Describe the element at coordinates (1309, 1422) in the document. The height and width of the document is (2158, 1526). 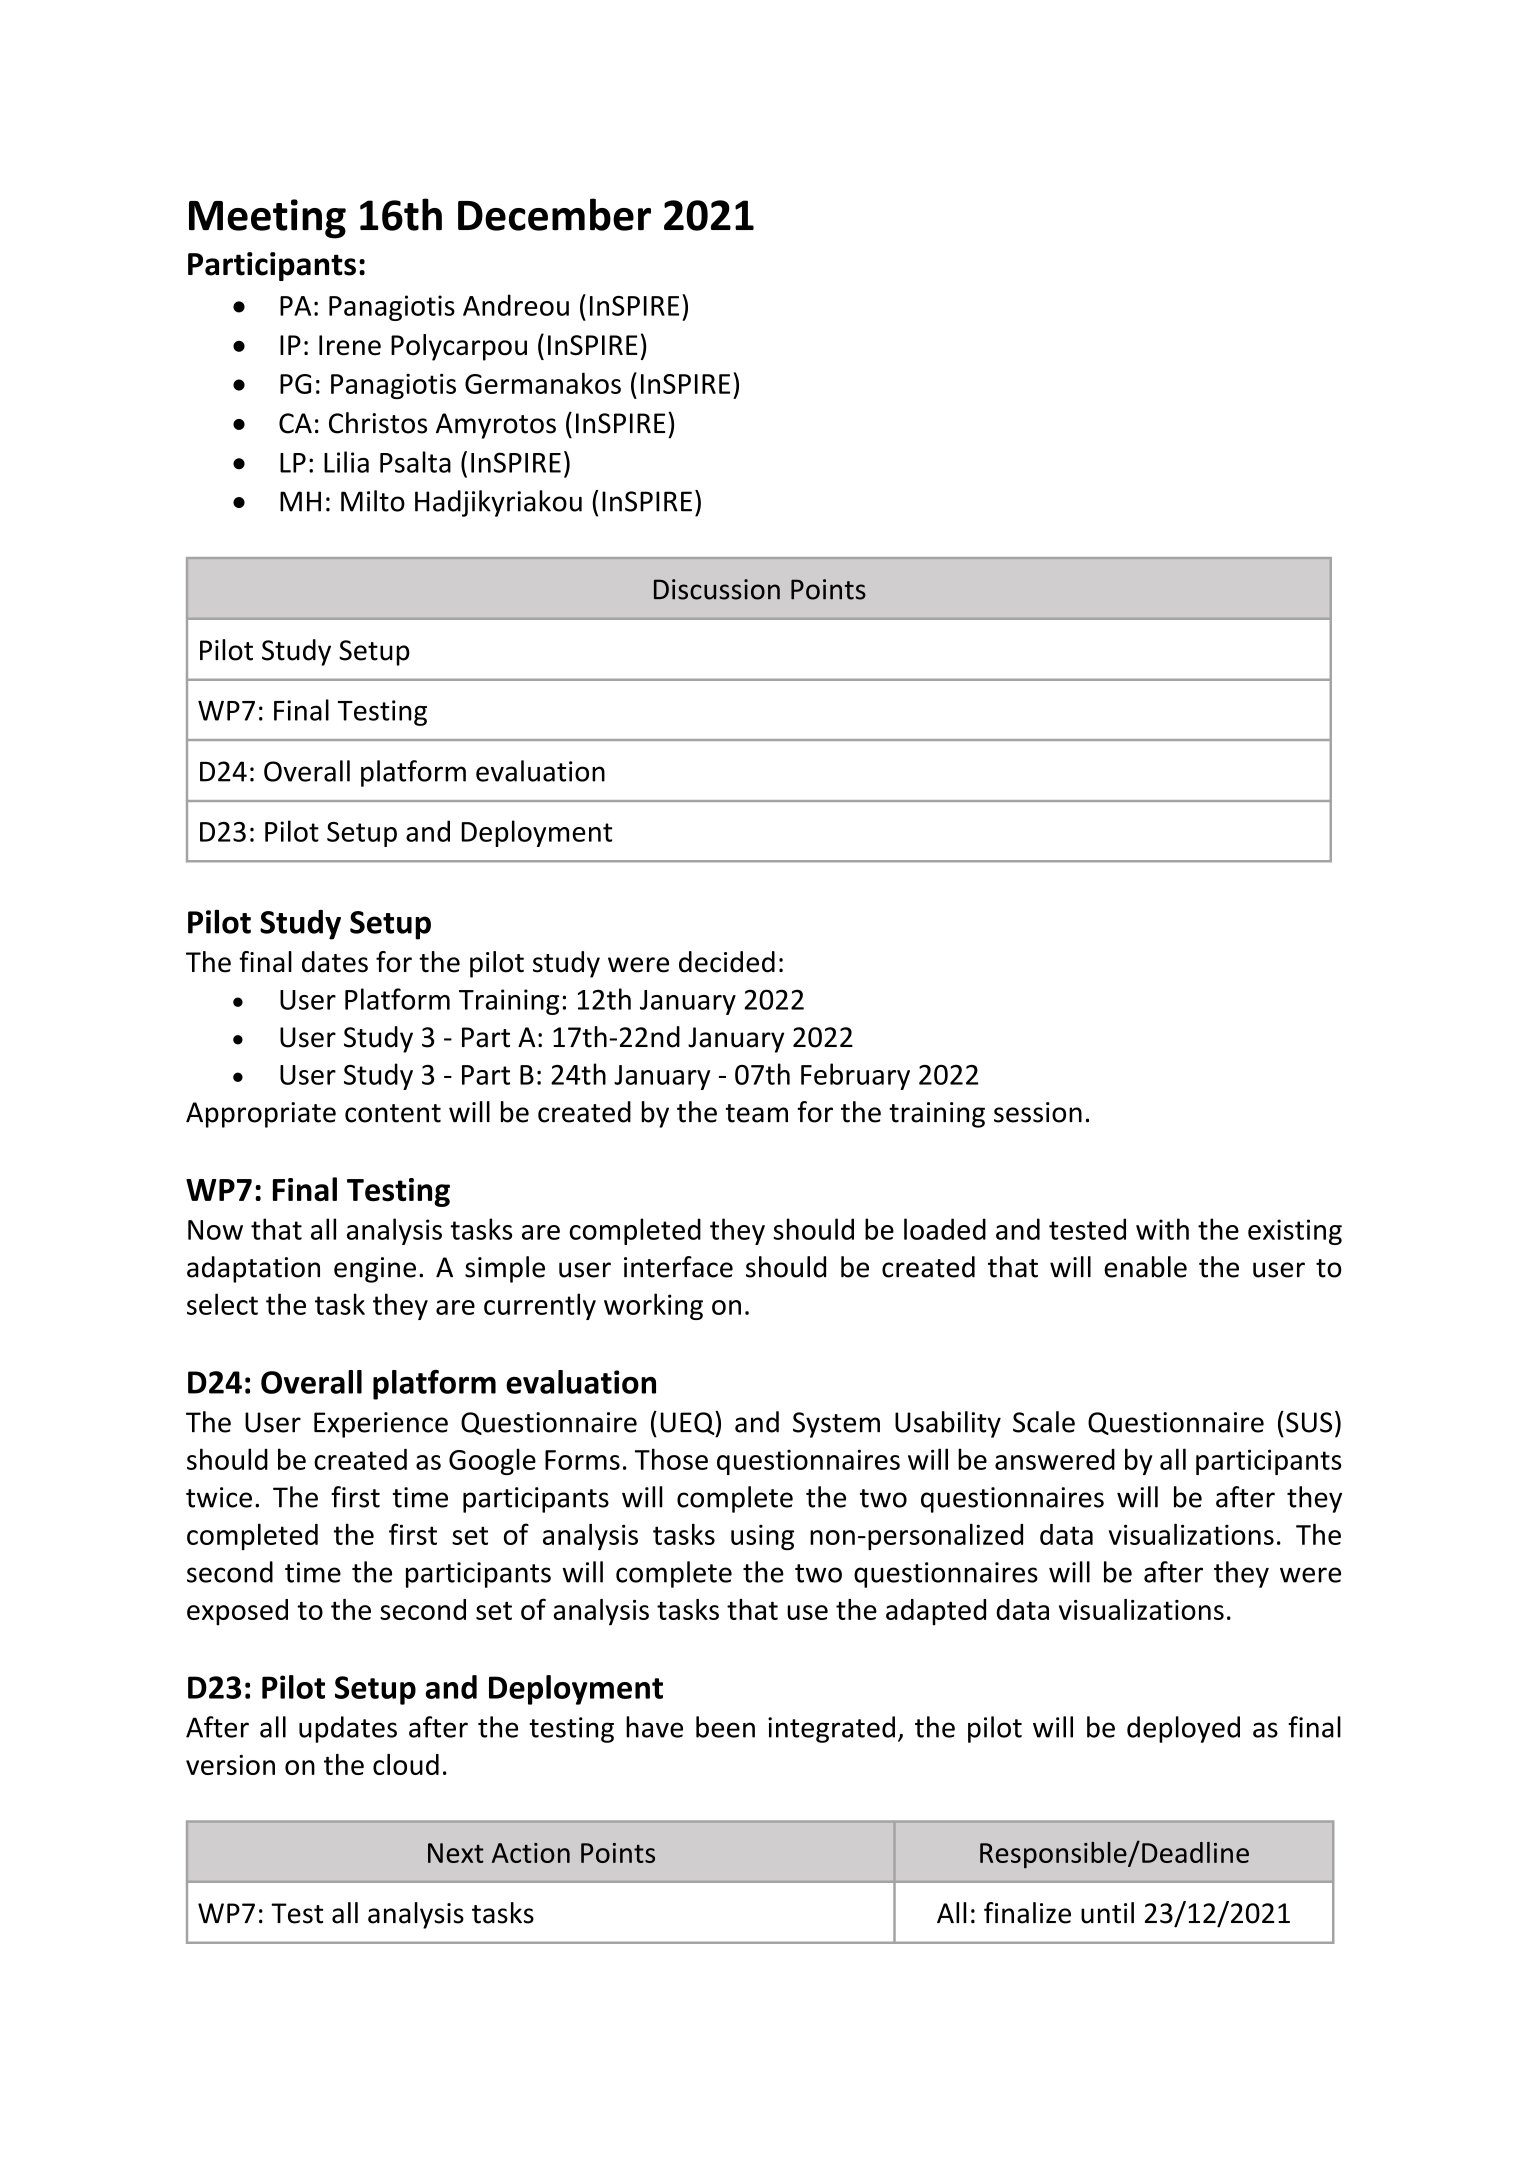
I see `SUS` at that location.
